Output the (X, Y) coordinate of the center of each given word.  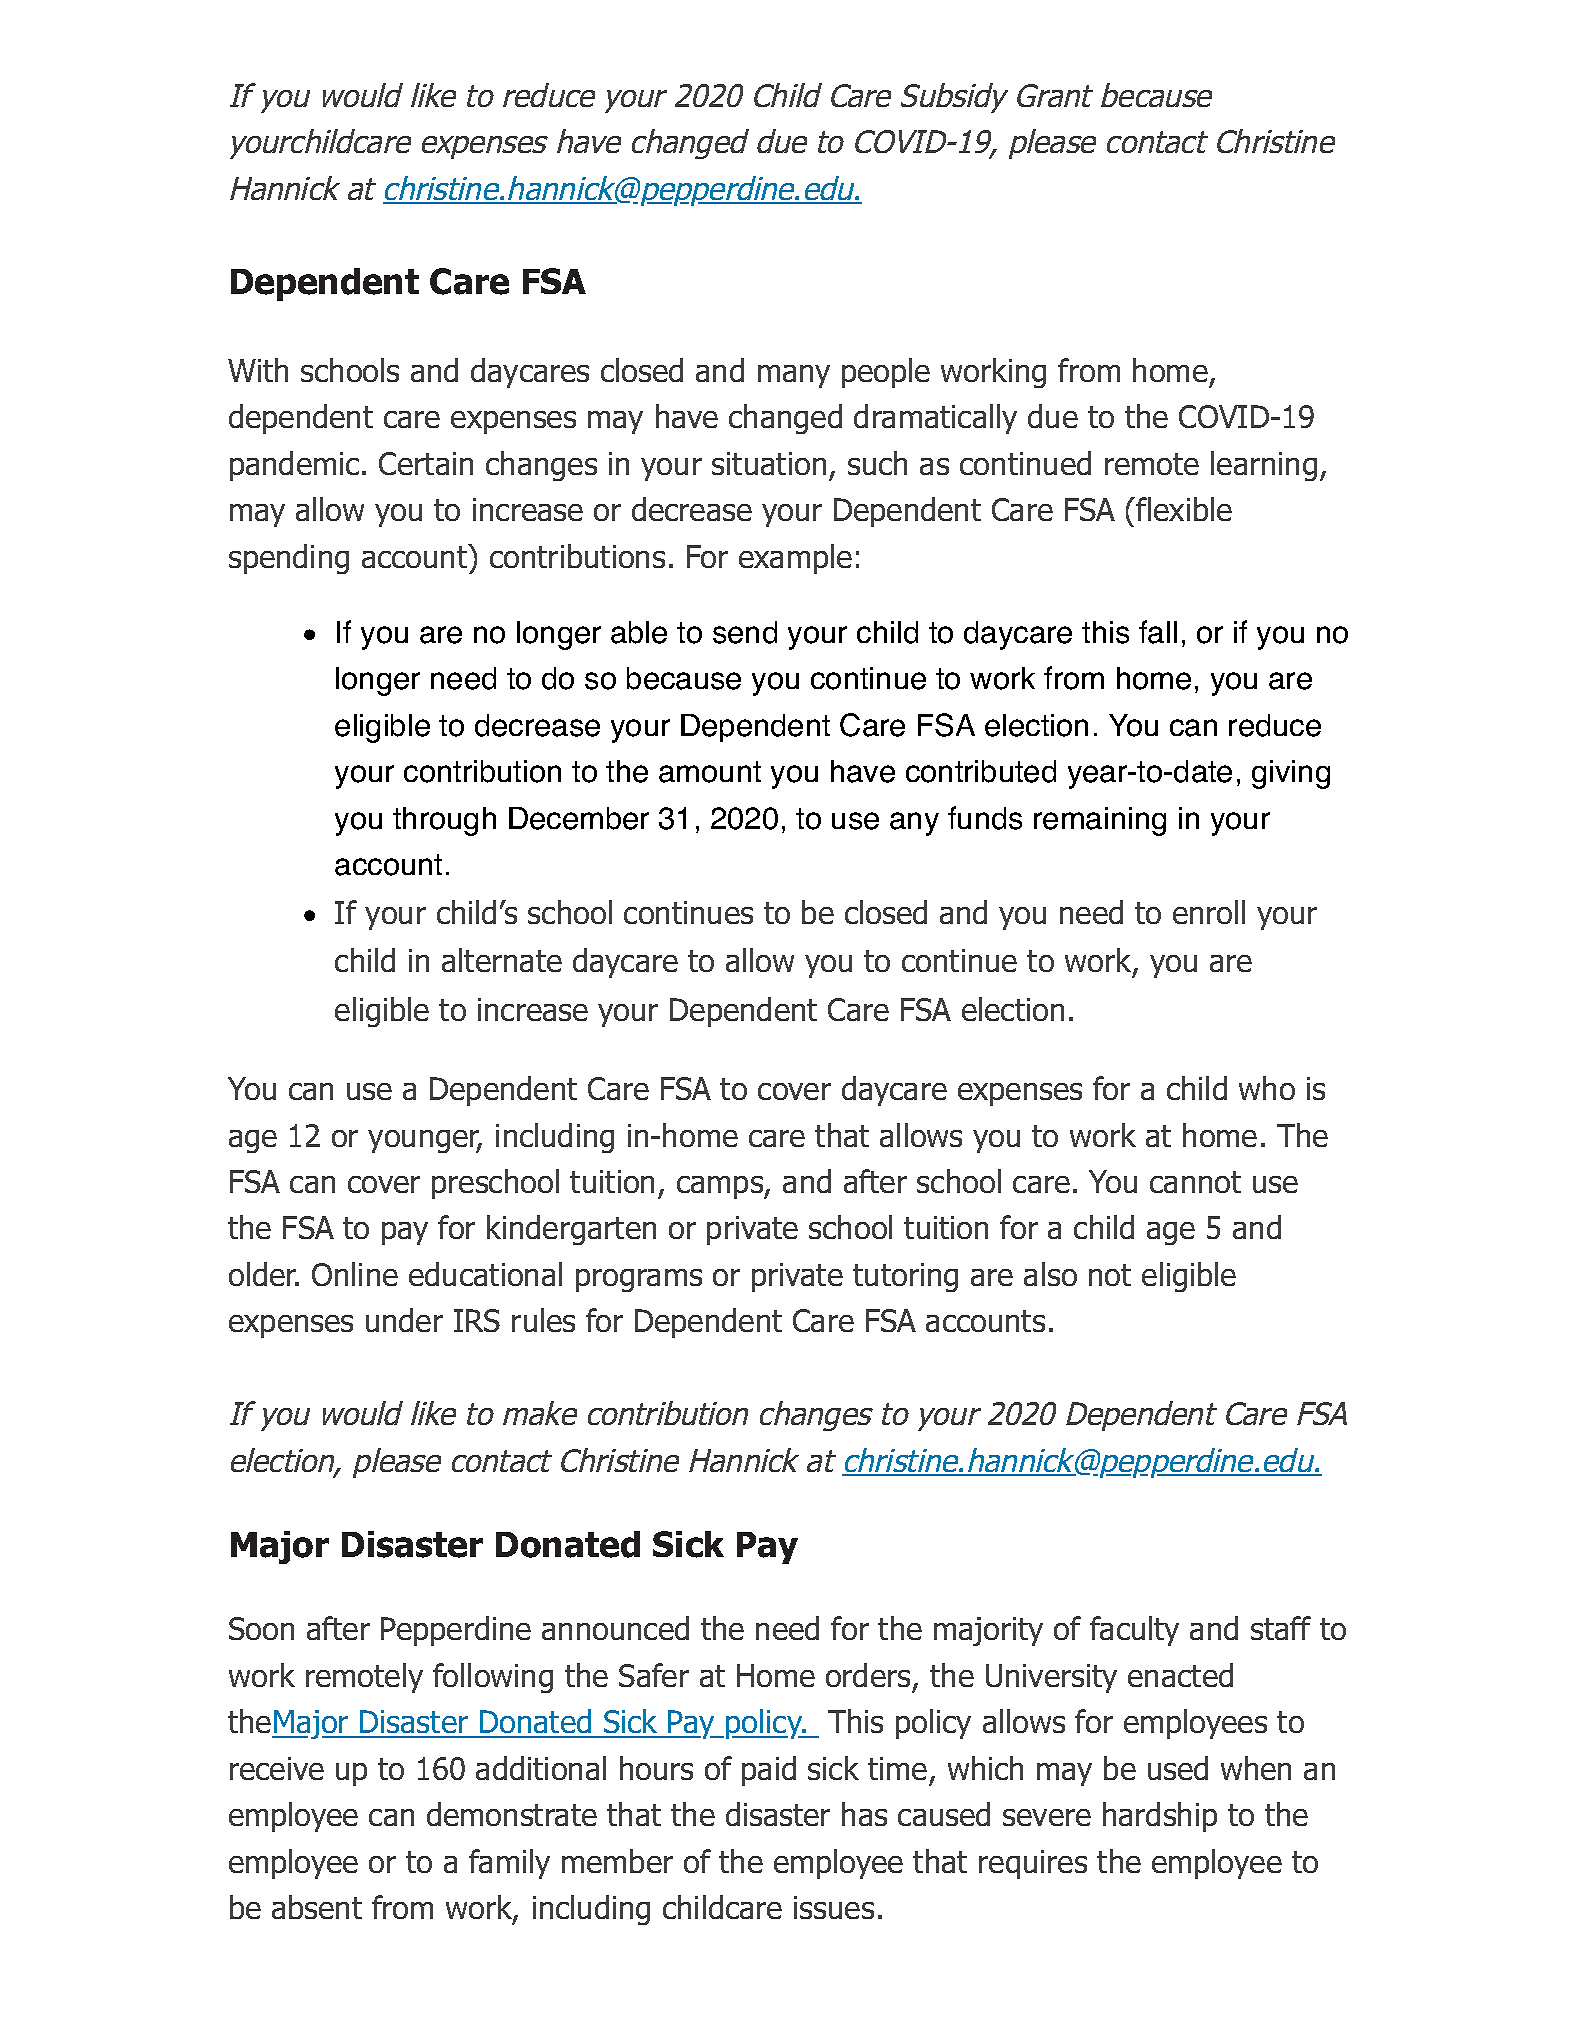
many (794, 376)
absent (317, 1907)
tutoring (905, 1277)
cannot (1195, 1182)
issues (834, 1907)
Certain (426, 463)
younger (425, 1141)
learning (1264, 466)
